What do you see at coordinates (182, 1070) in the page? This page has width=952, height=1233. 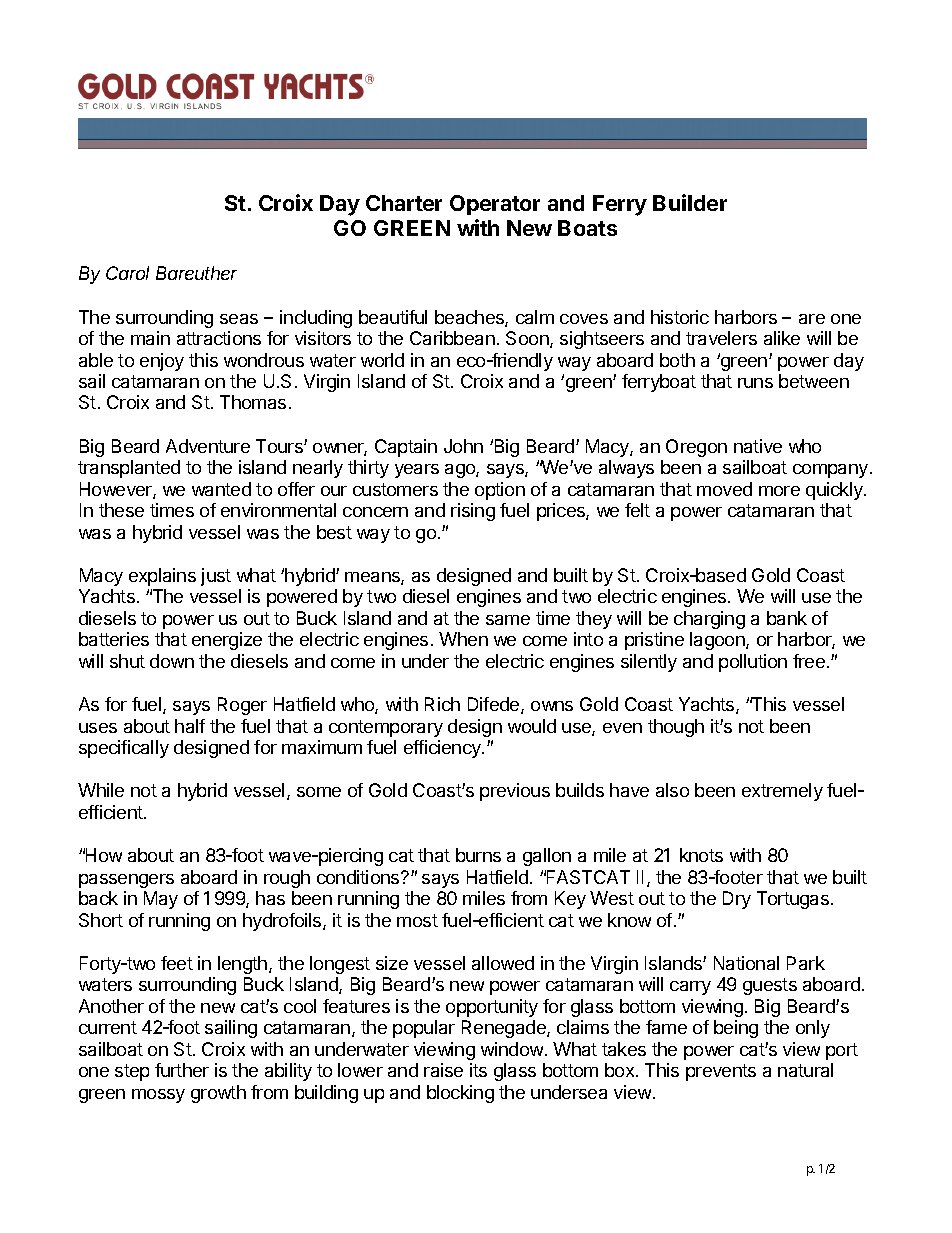 I see `further` at bounding box center [182, 1070].
